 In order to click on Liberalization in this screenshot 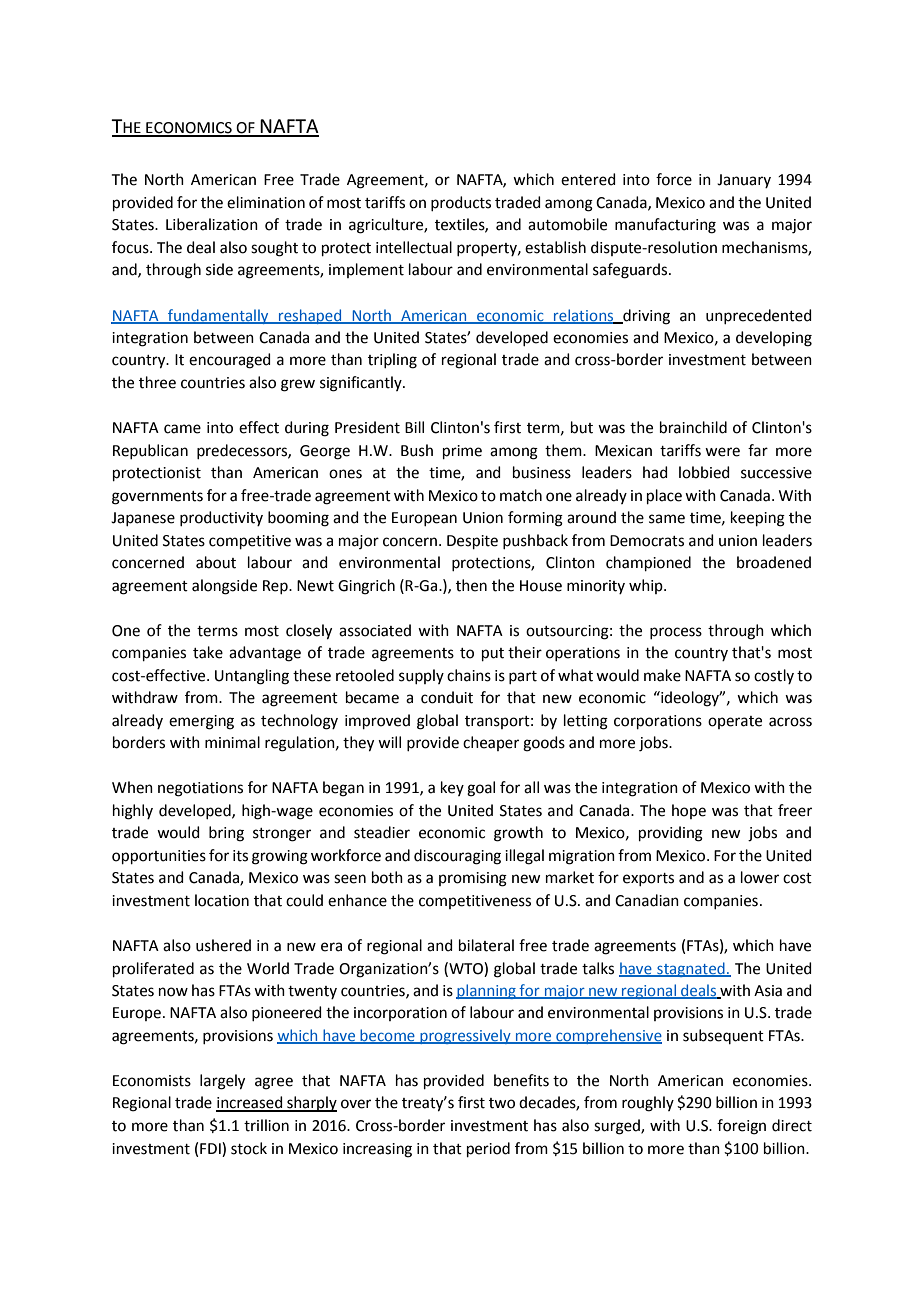, I will do `click(212, 224)`.
